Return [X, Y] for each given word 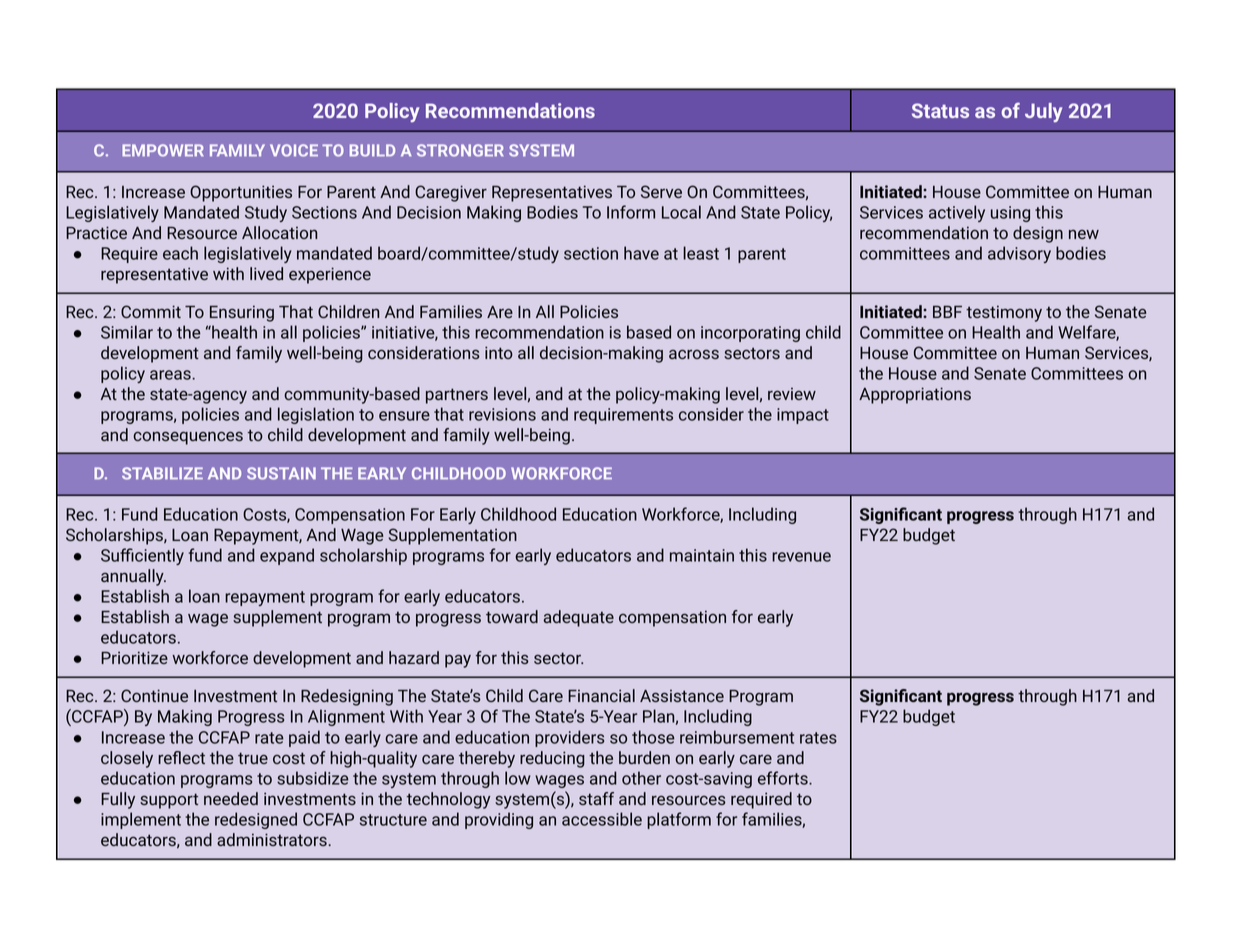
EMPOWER [163, 150]
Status [940, 110]
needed [231, 798]
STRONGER [460, 150]
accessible [602, 819]
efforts [784, 778]
